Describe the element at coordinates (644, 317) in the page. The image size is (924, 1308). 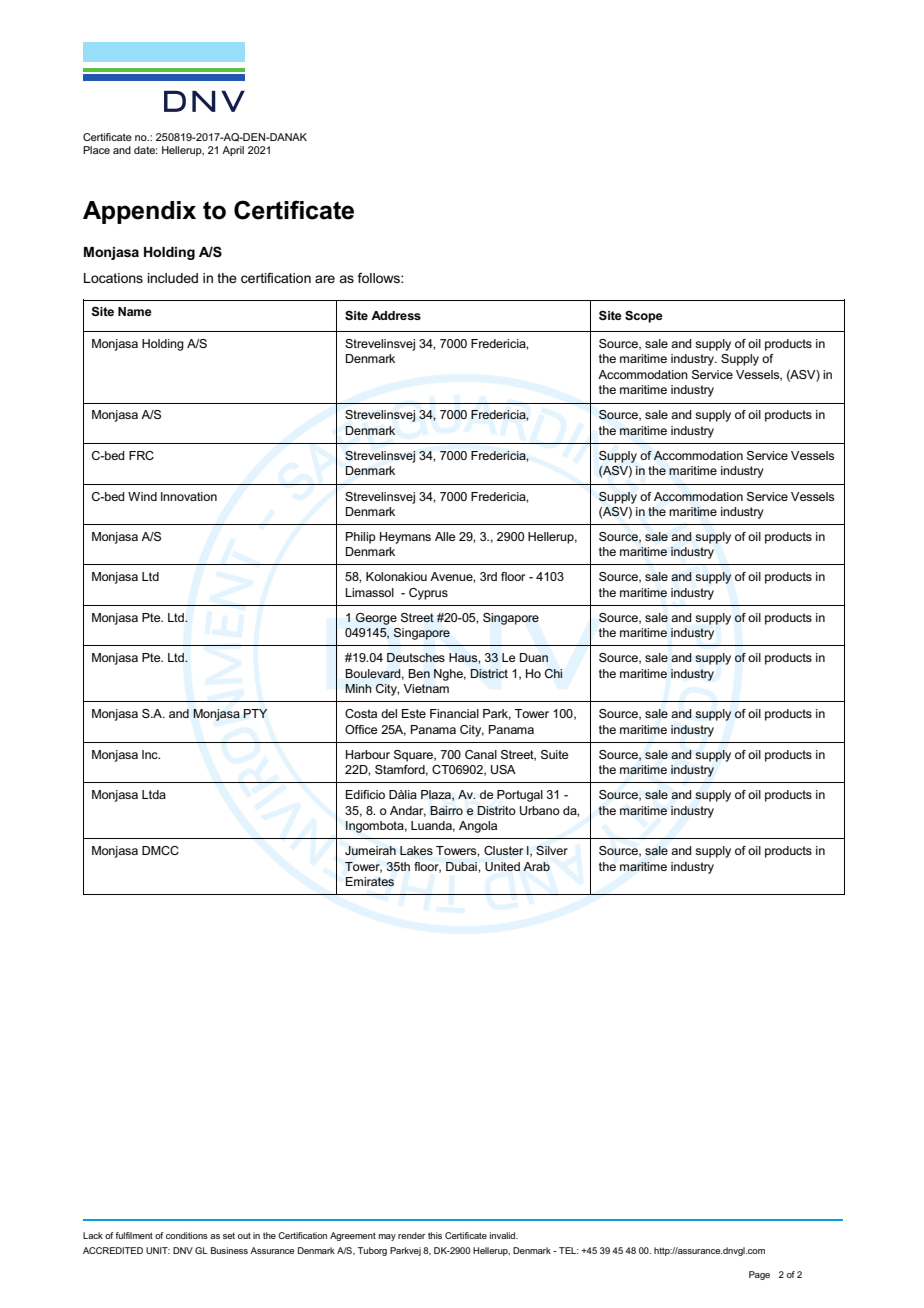
I see `Scope` at that location.
